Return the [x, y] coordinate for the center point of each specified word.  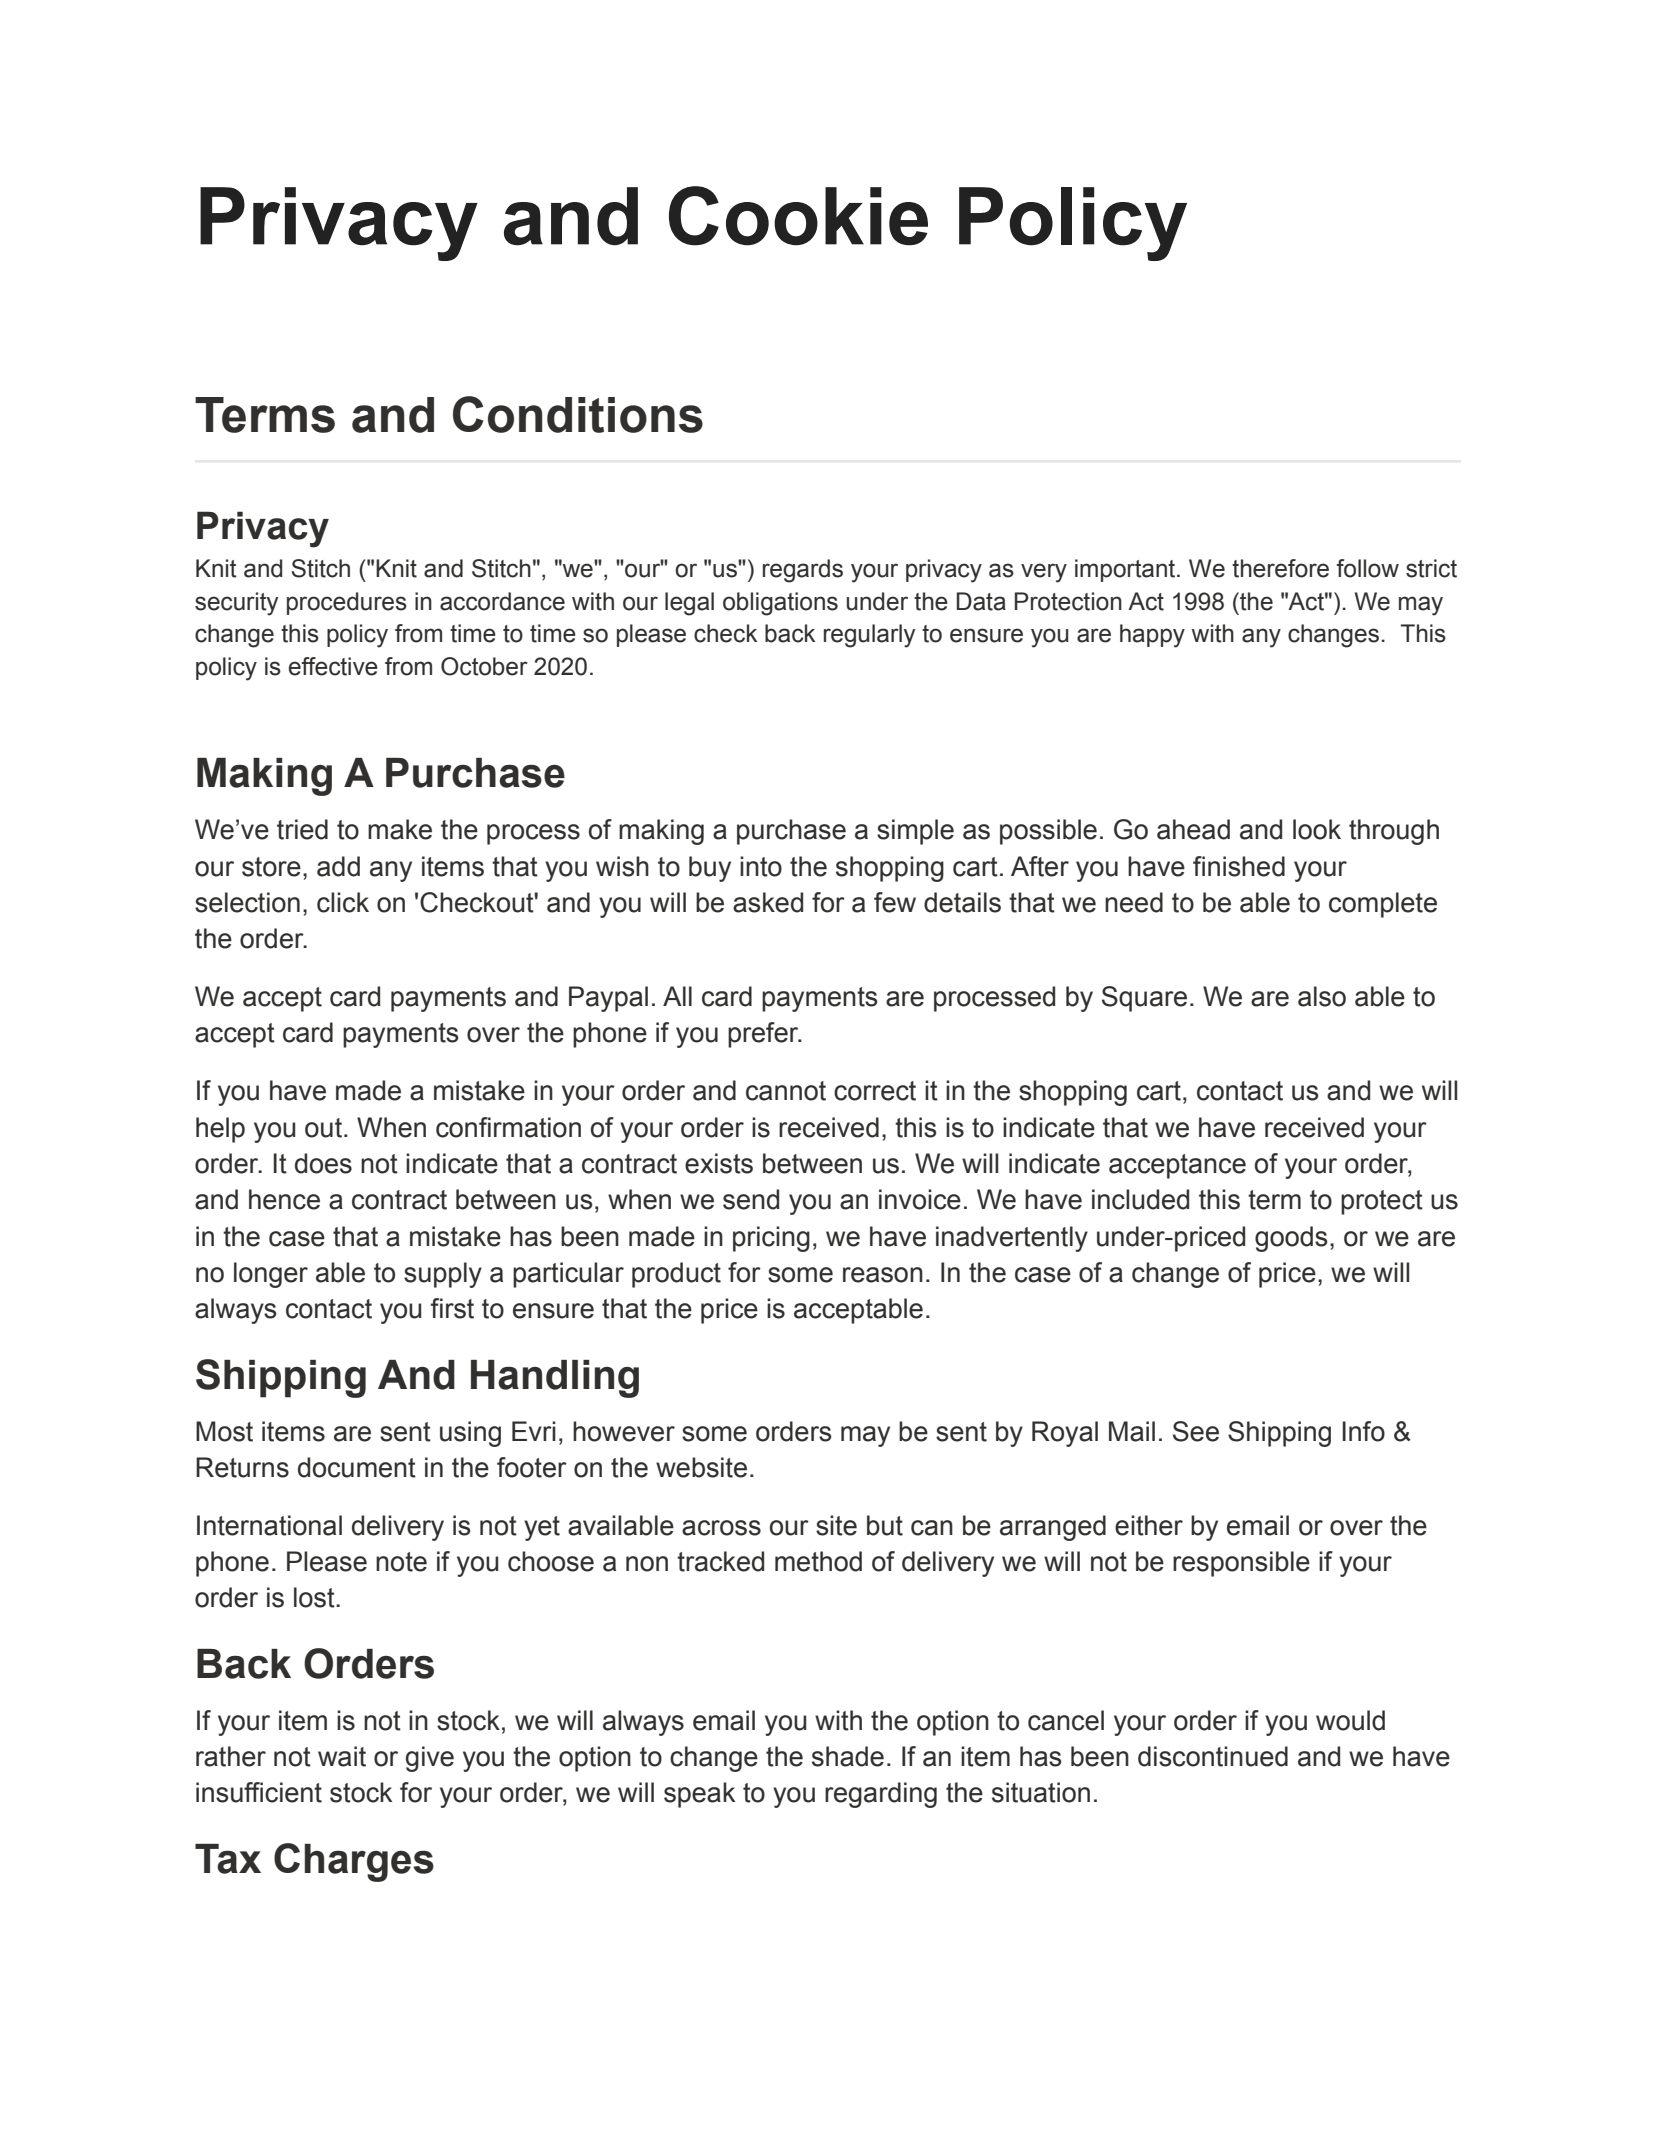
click [343, 902]
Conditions [578, 414]
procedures [347, 603]
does [323, 1163]
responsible [1241, 1564]
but [885, 1525]
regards [803, 571]
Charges [354, 1862]
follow [1368, 568]
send [751, 1199]
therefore [1280, 568]
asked [768, 902]
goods [1291, 1239]
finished [1239, 866]
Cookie [798, 216]
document [357, 1467]
